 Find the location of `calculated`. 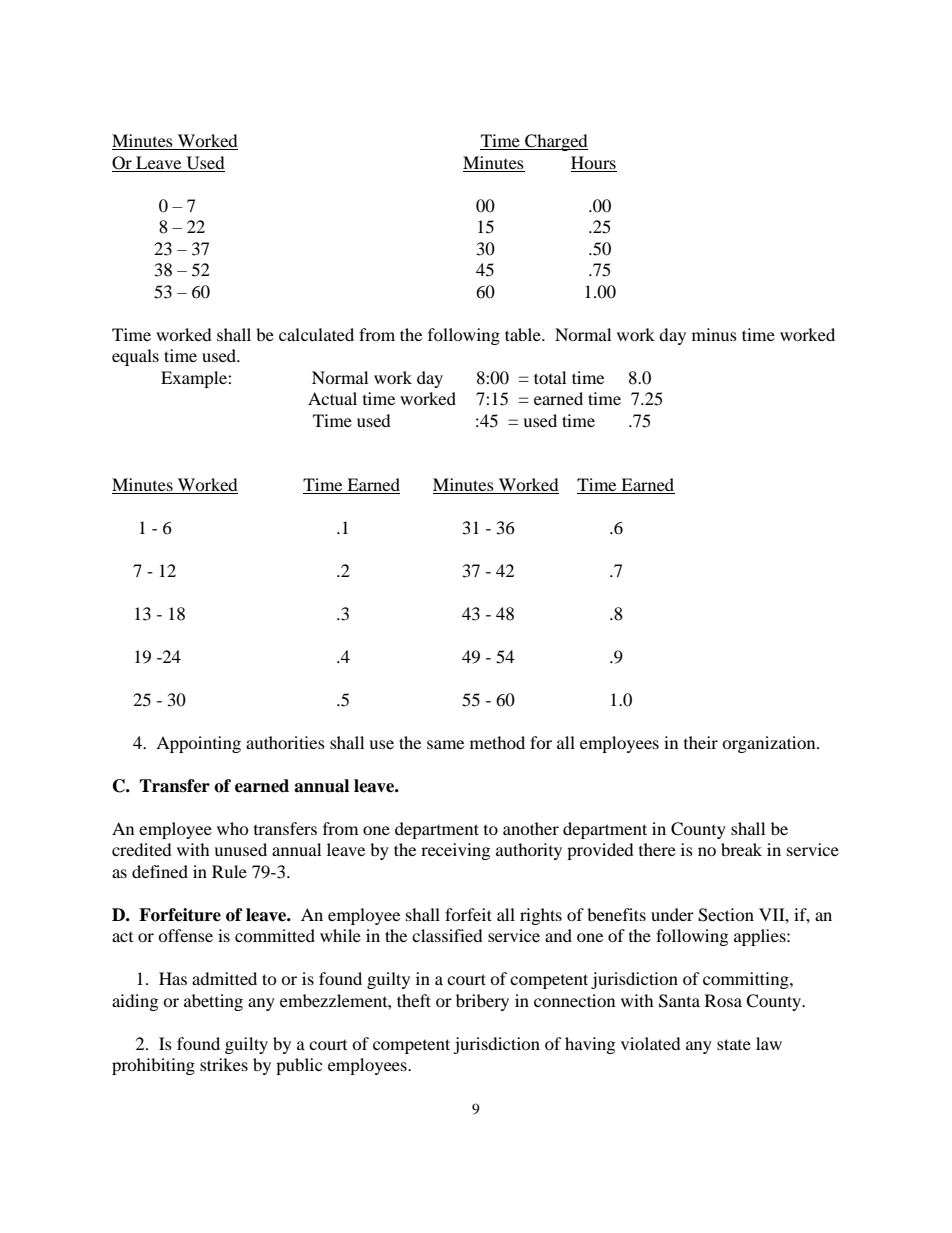

calculated is located at coordinates (316, 334).
